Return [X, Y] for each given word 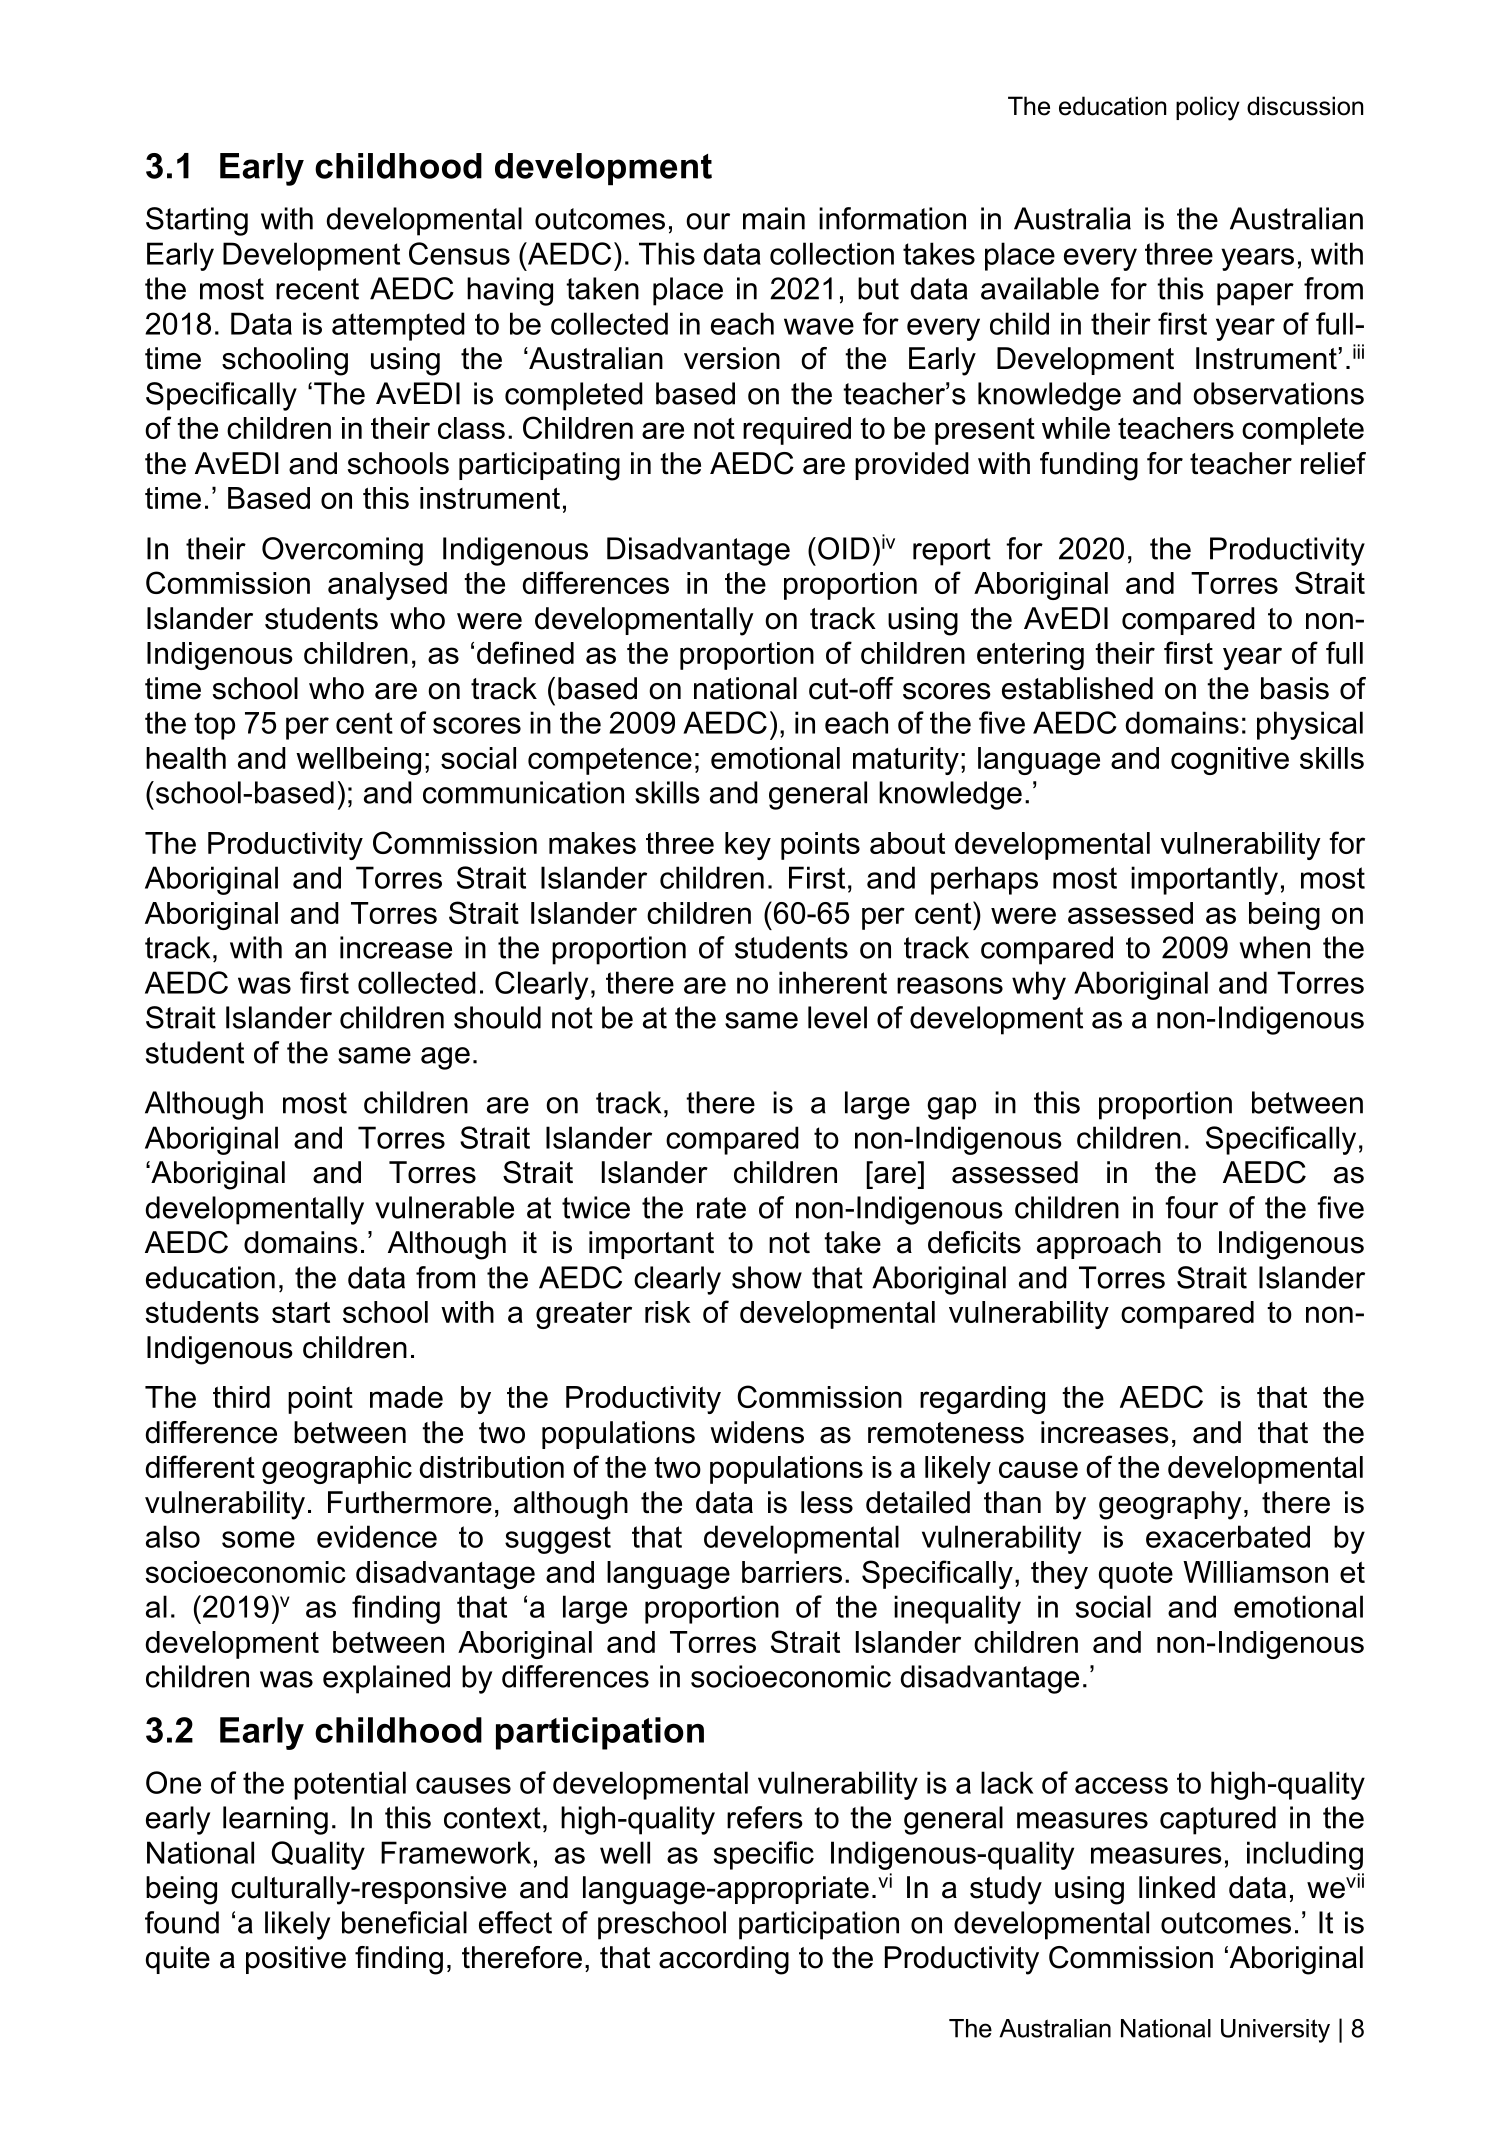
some [258, 1539]
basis [1295, 688]
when [1275, 947]
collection [832, 253]
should [497, 1017]
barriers [792, 1572]
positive [296, 1960]
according [724, 1960]
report [952, 552]
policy [1208, 108]
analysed [387, 586]
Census [459, 253]
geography [1170, 1505]
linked [1177, 1887]
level [837, 1017]
